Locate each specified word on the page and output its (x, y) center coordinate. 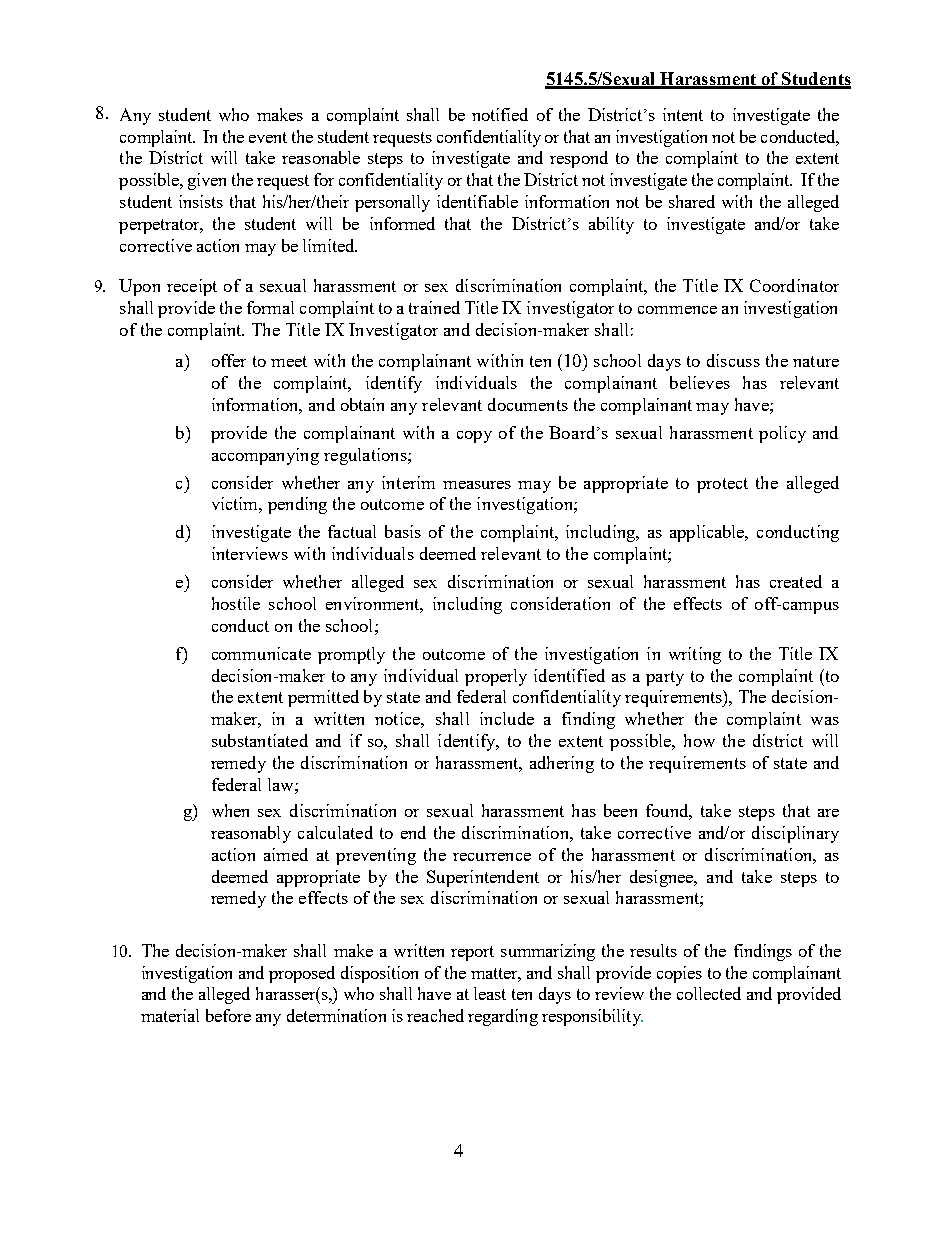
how (699, 740)
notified (500, 114)
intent (683, 114)
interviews (250, 553)
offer (229, 360)
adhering (562, 764)
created (796, 581)
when (230, 810)
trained (434, 307)
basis (403, 531)
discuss (733, 360)
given (207, 181)
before (228, 1015)
